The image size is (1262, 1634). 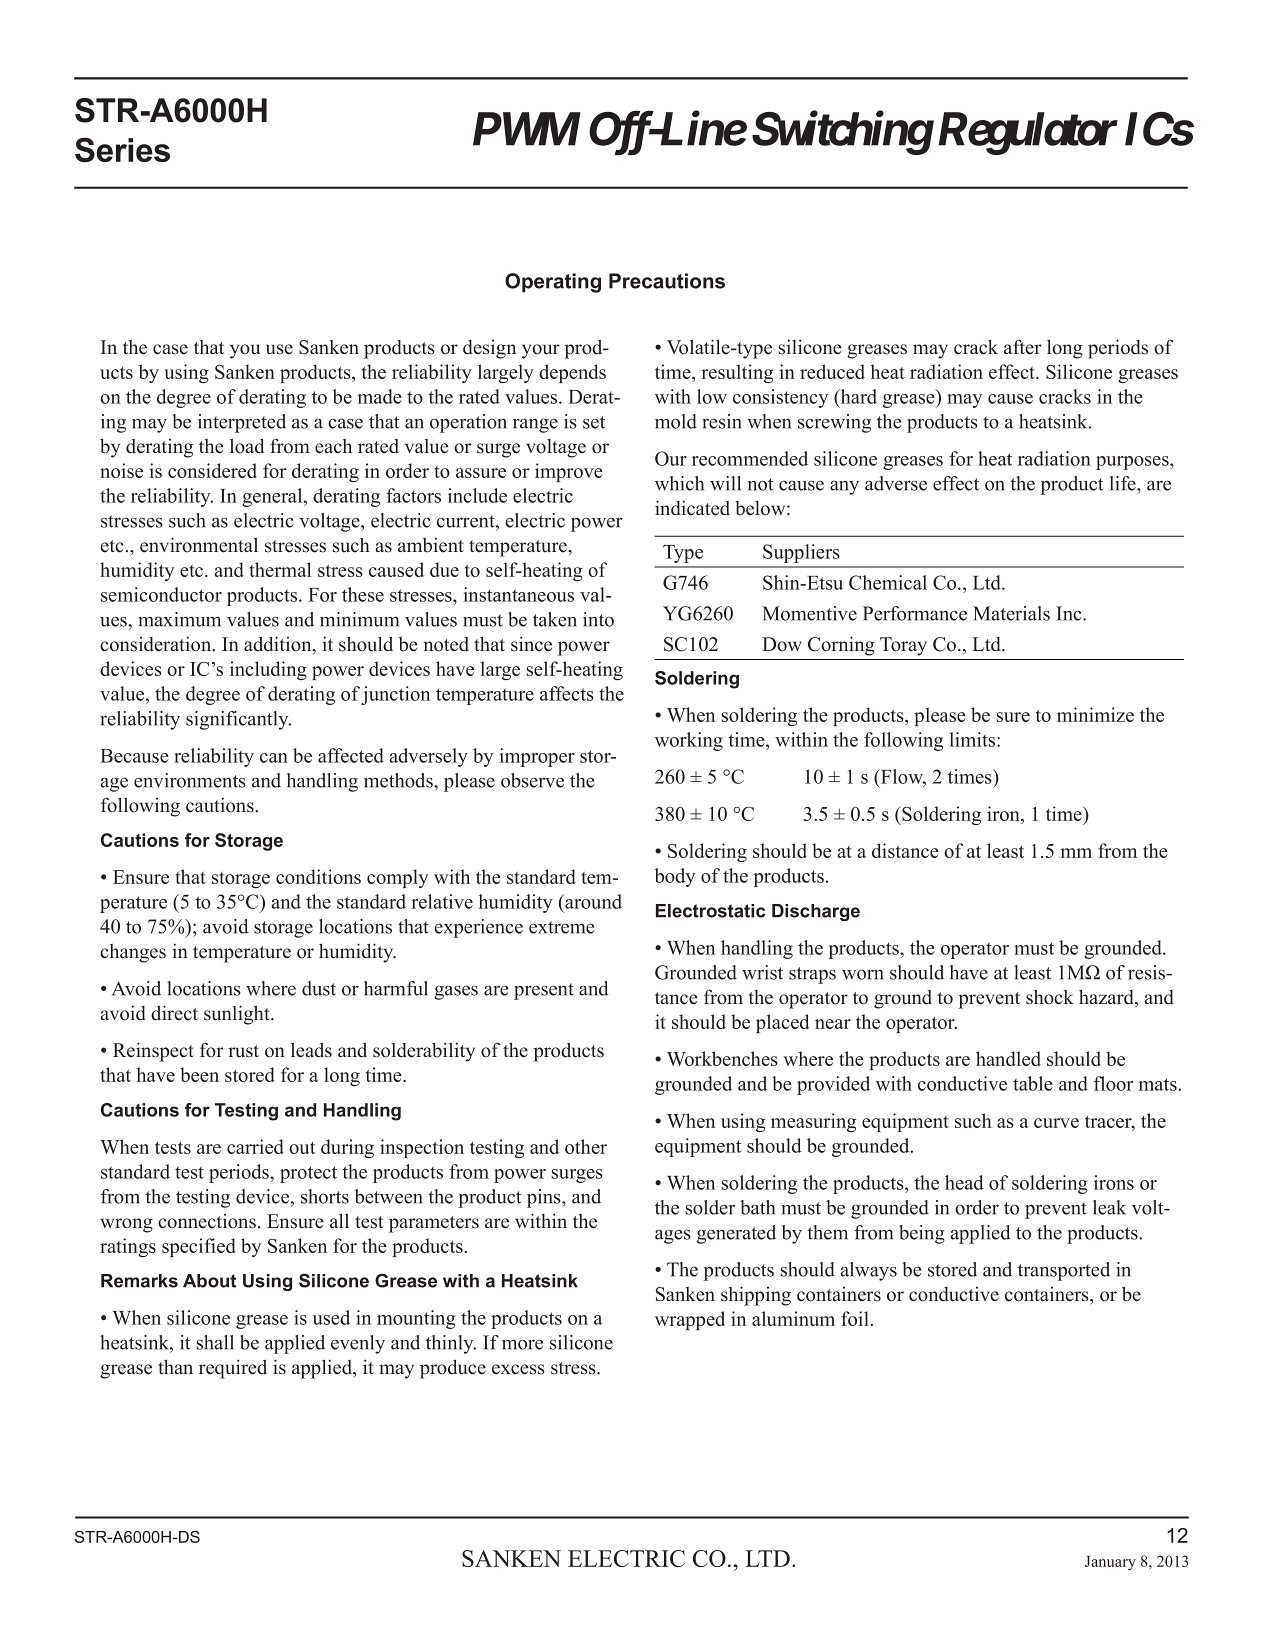 What do you see at coordinates (1028, 133) in the screenshot?
I see `Regulator` at bounding box center [1028, 133].
